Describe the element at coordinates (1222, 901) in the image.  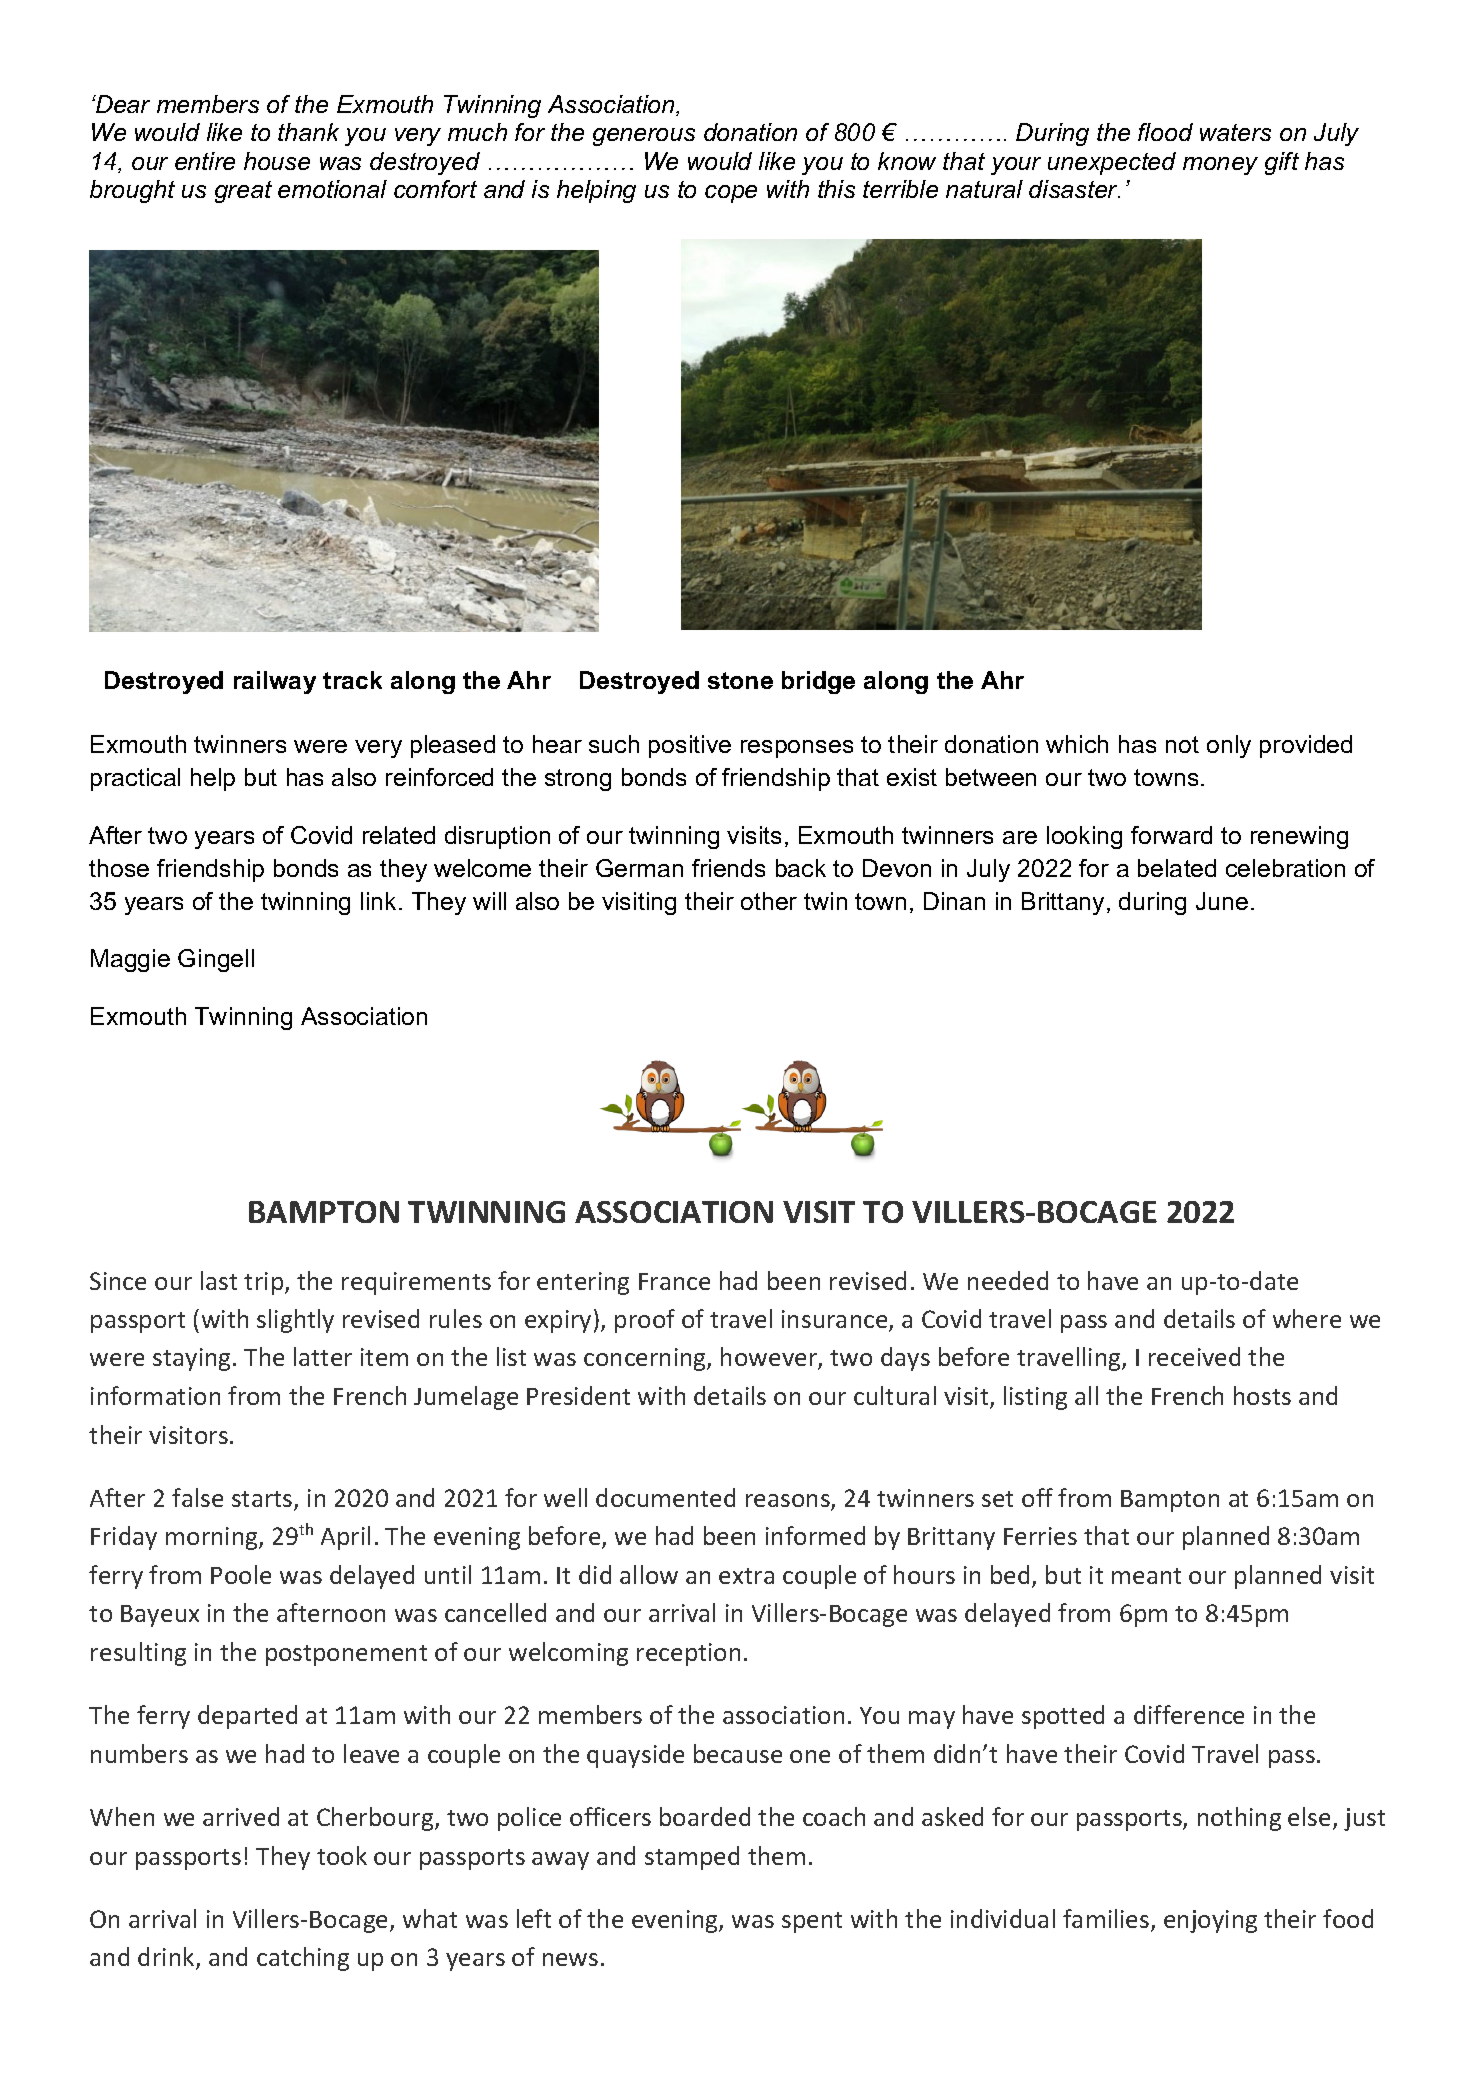
I see `June` at that location.
